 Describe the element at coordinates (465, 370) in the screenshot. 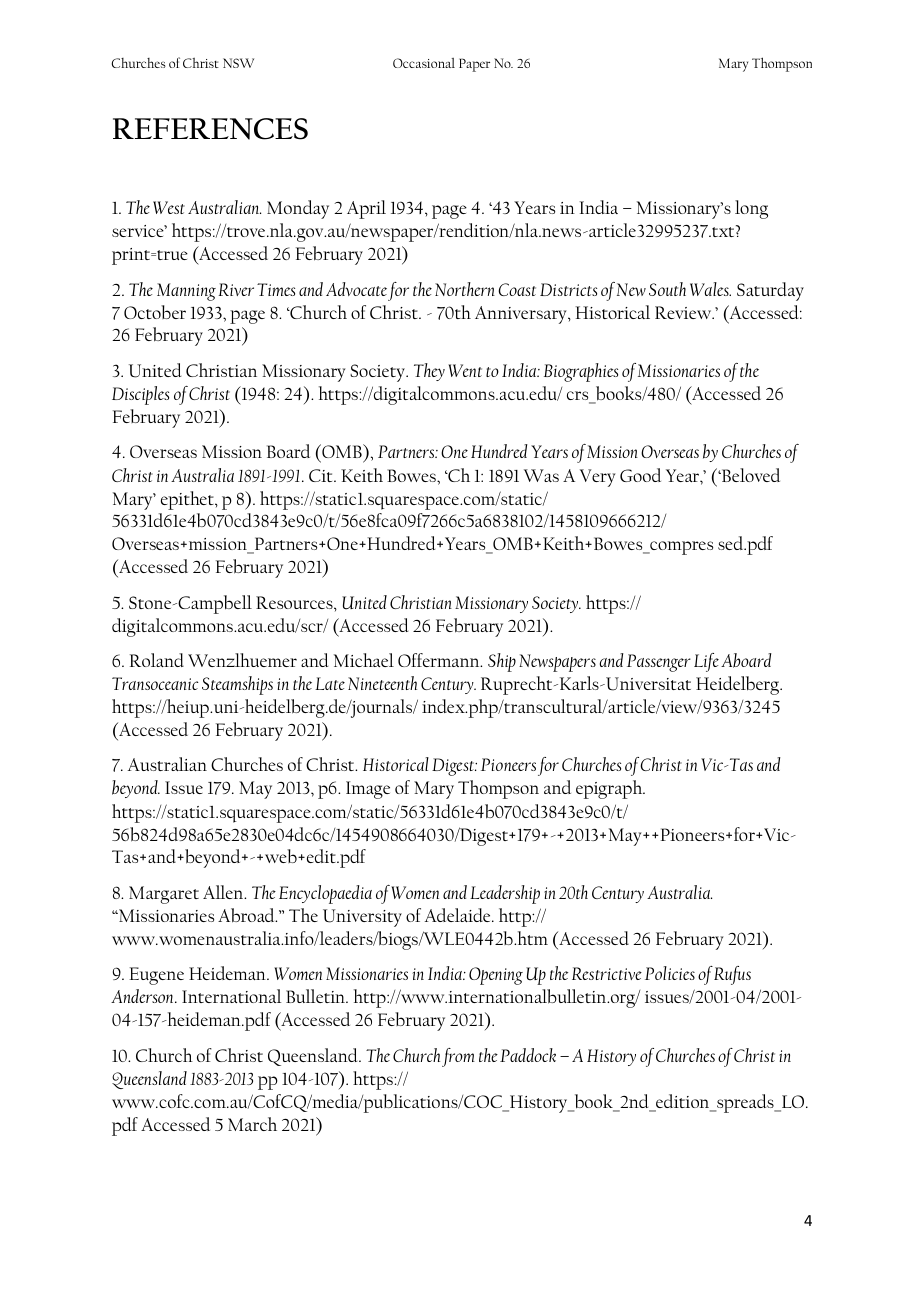

I see `Went` at that location.
